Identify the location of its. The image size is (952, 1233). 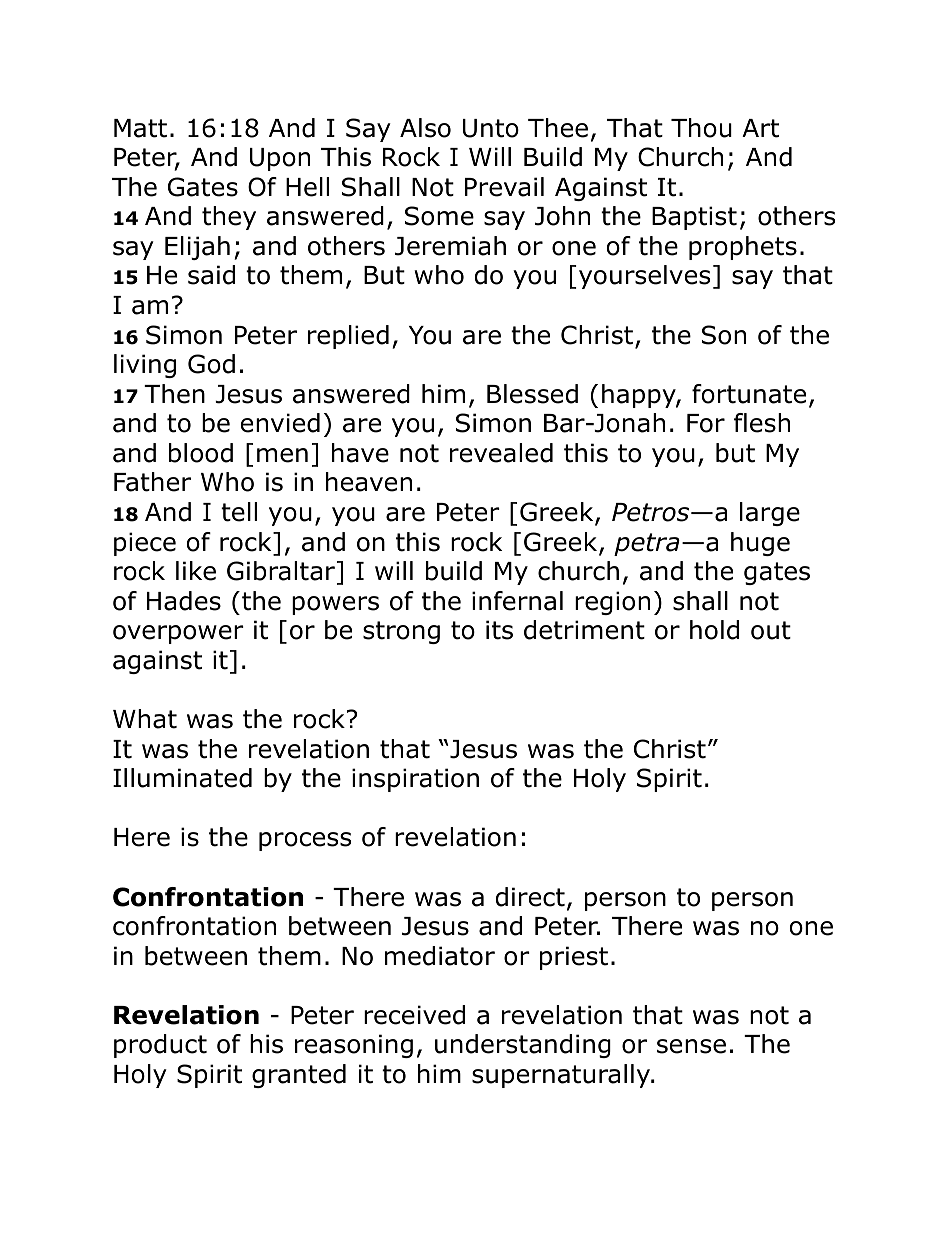
(499, 630).
